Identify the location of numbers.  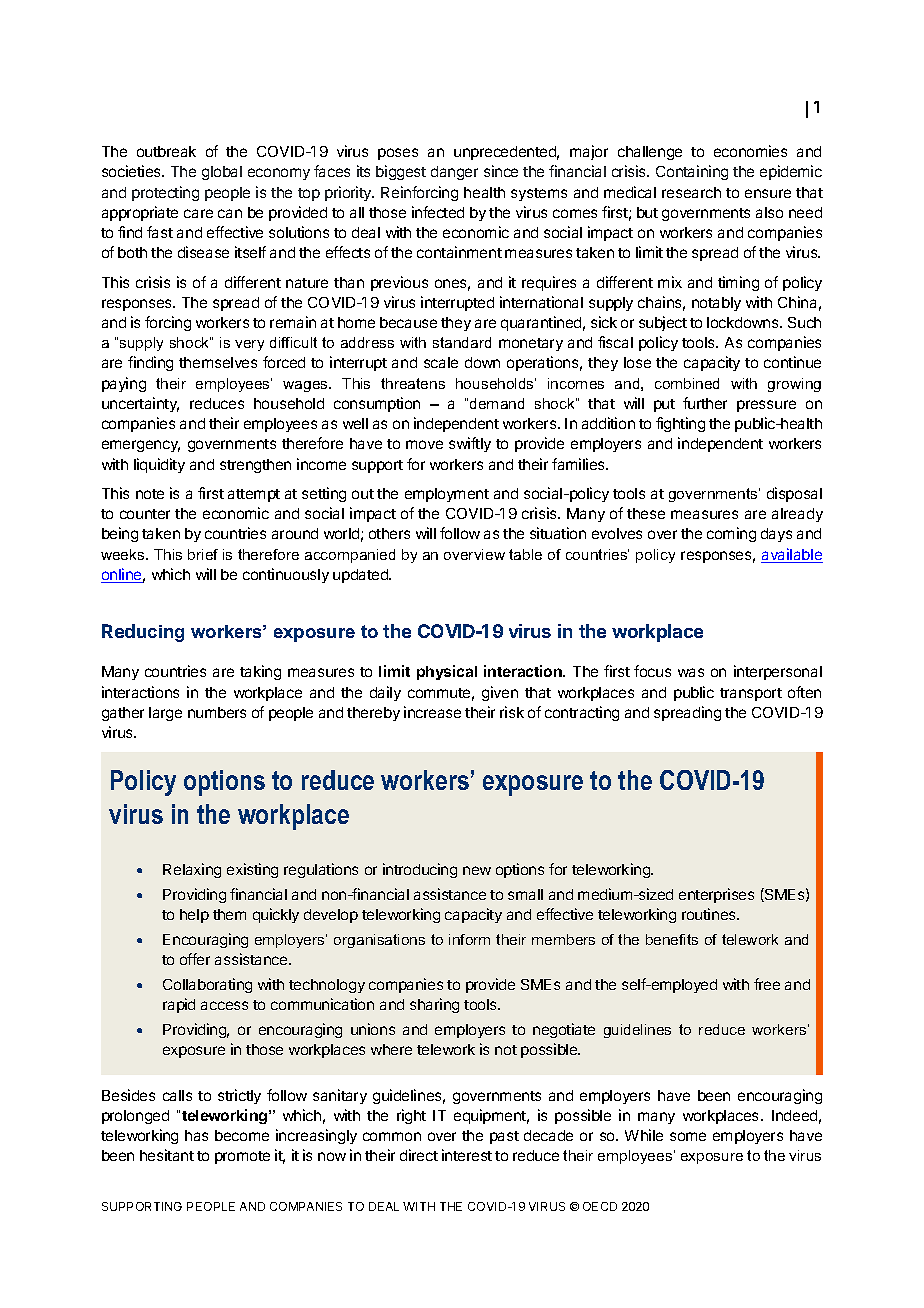
(217, 712).
